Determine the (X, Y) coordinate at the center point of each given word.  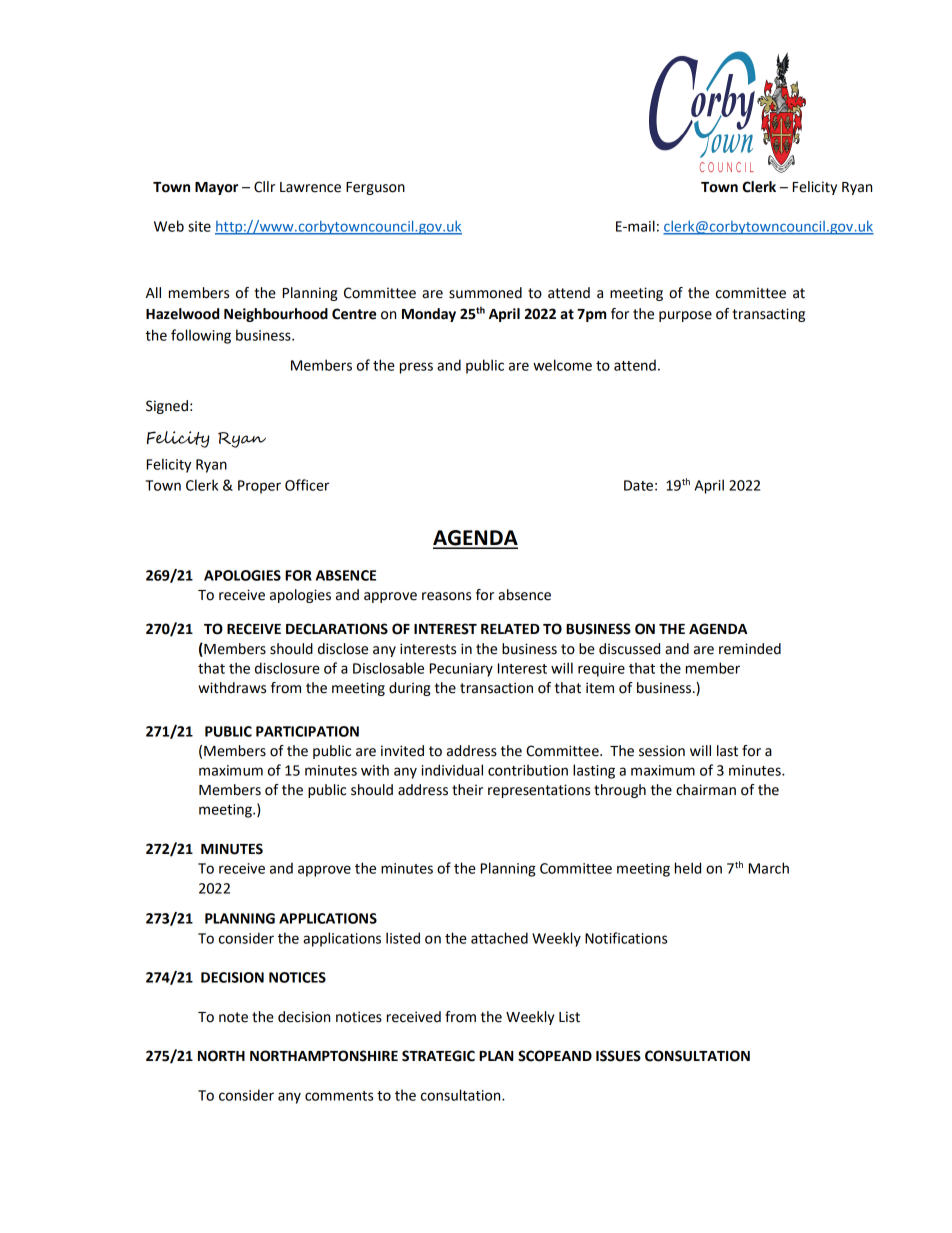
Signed (167, 407)
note (233, 1017)
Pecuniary (461, 670)
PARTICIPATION (307, 731)
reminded (750, 649)
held (688, 868)
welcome (562, 365)
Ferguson (375, 188)
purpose (685, 316)
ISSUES (618, 1056)
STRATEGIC (438, 1056)
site (199, 226)
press (416, 368)
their (467, 790)
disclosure (287, 668)
